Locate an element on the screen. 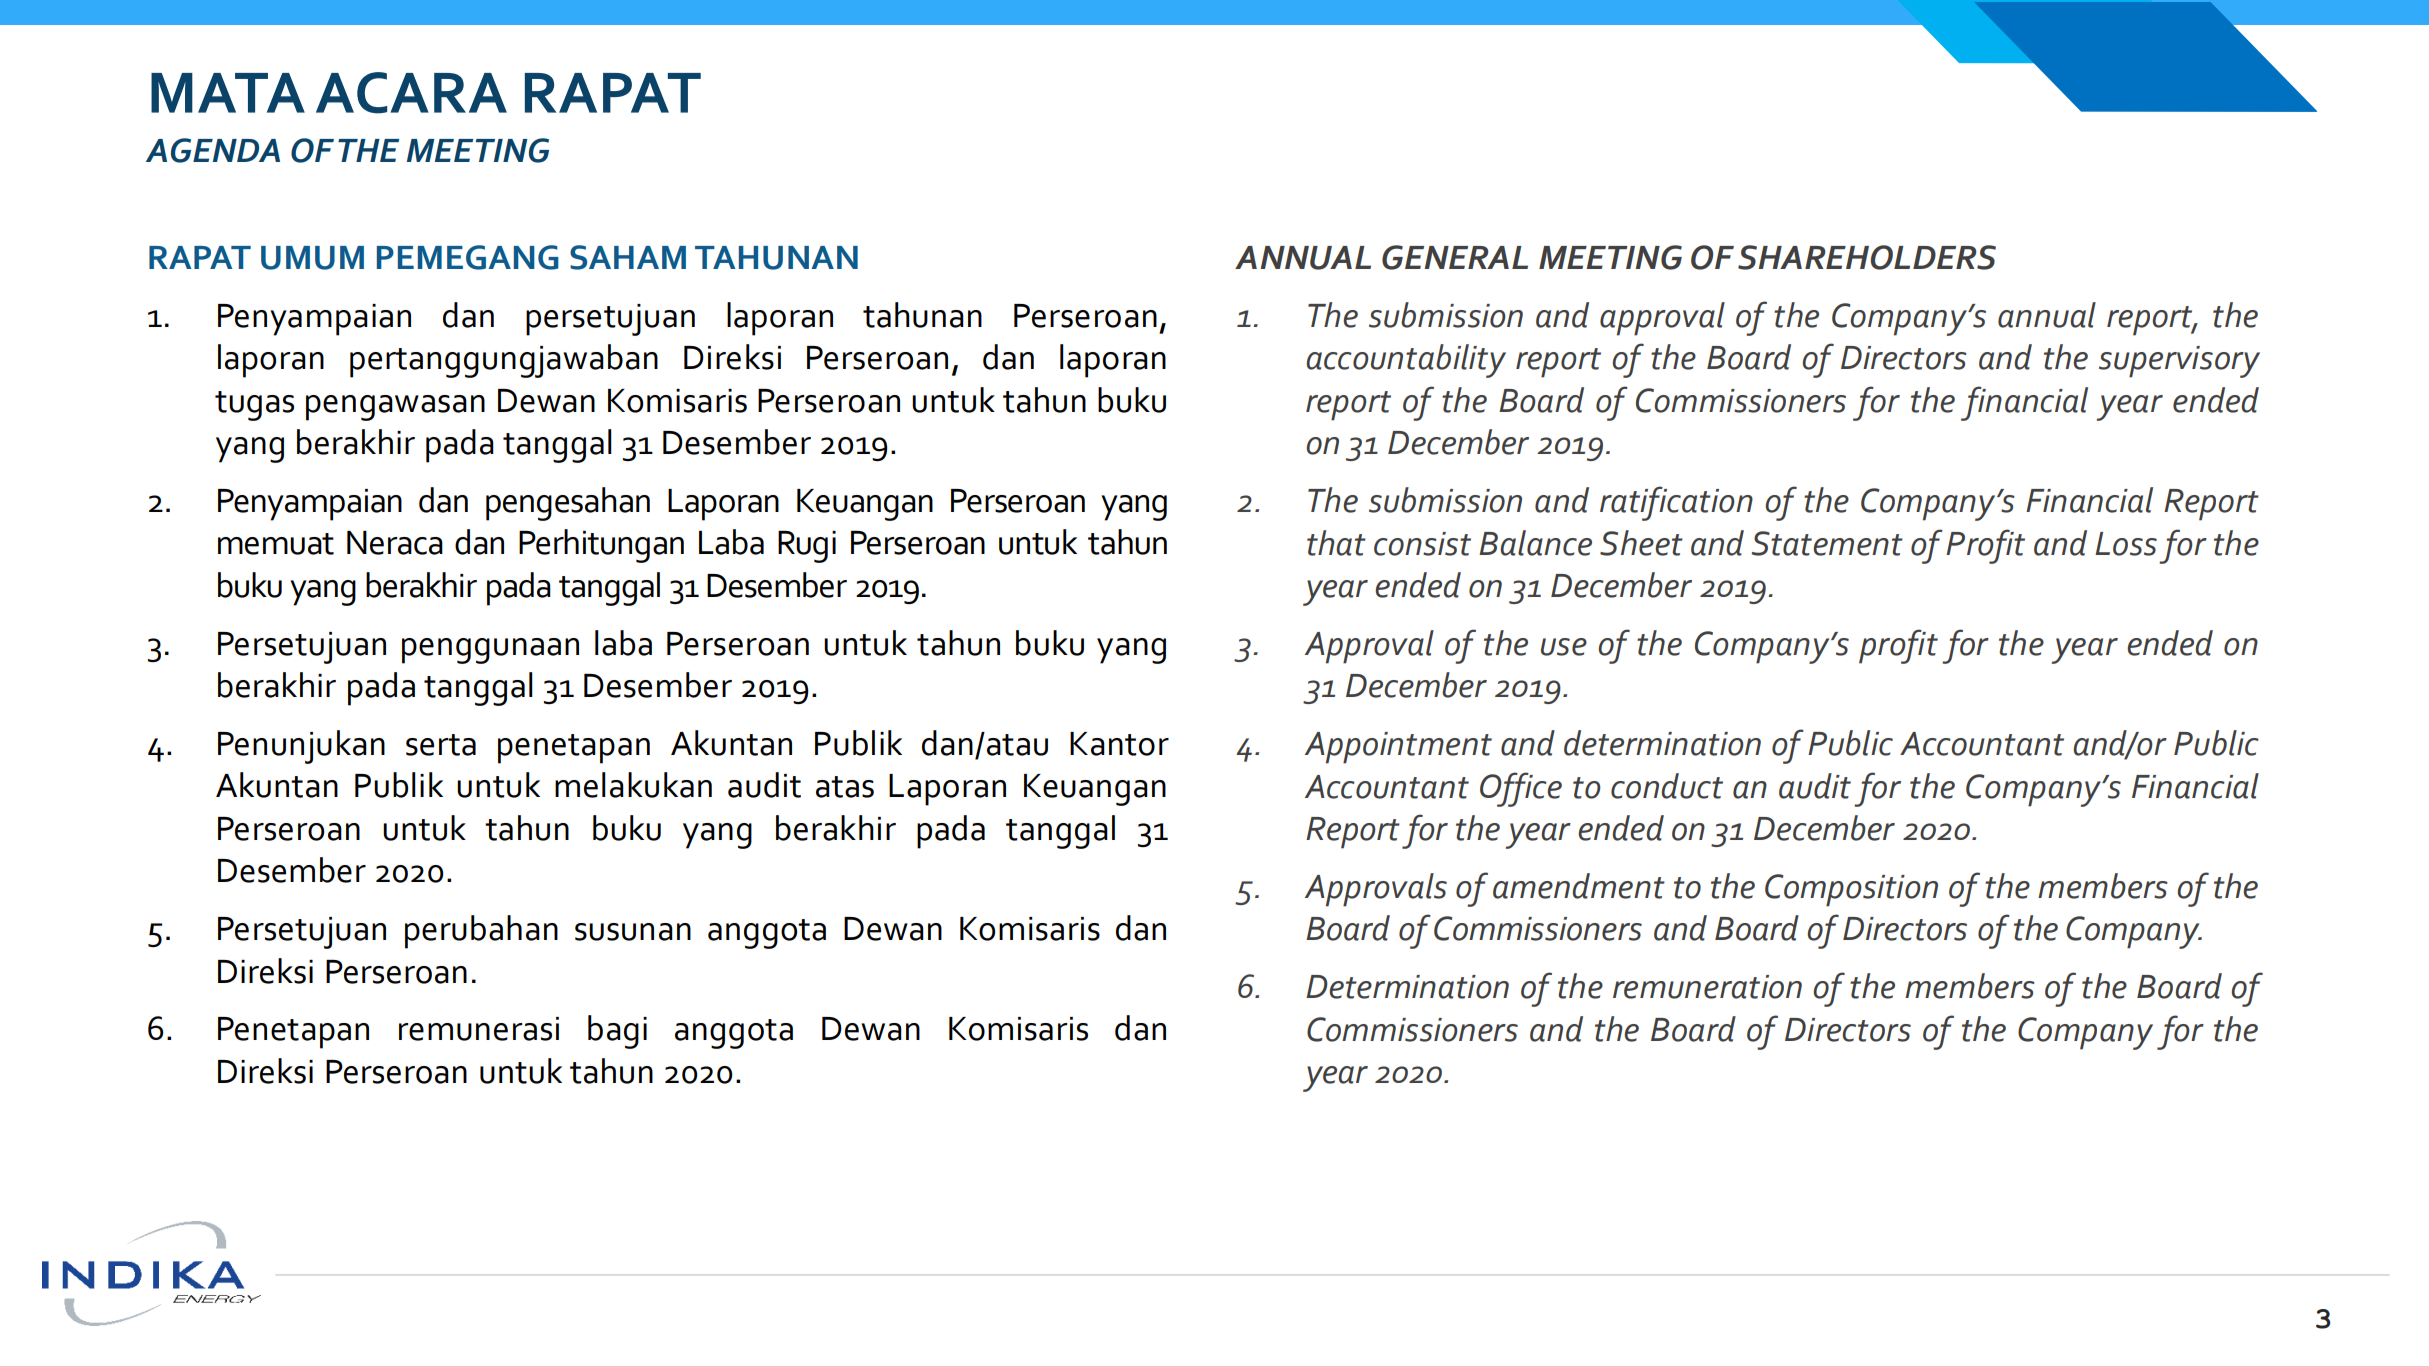 Image resolution: width=2429 pixels, height=1366 pixels. AGENDA is located at coordinates (213, 150).
